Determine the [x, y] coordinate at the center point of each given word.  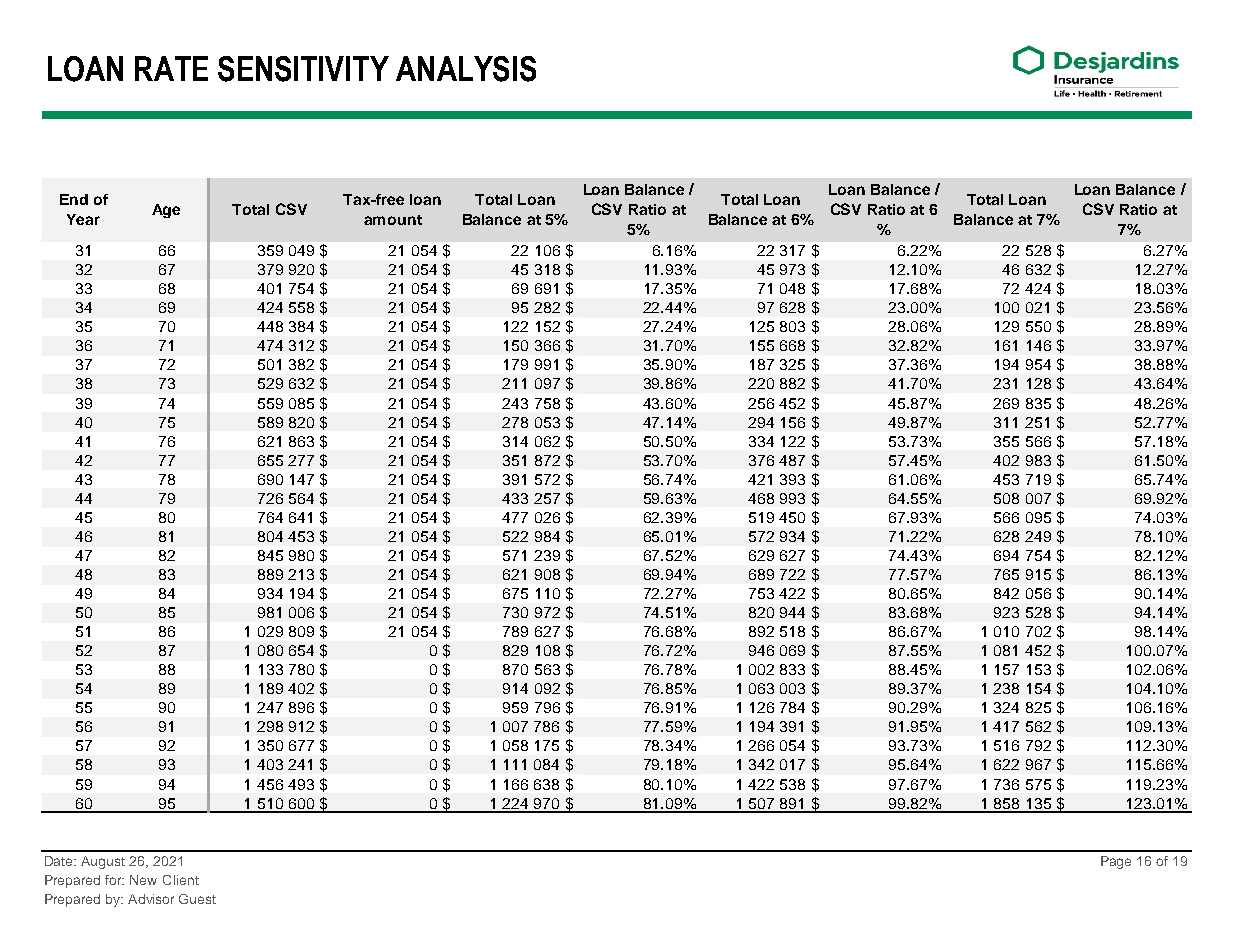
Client [181, 880]
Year [83, 219]
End [74, 199]
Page [1116, 862]
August [103, 862]
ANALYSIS [466, 69]
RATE [171, 68]
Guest [197, 899]
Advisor [151, 899]
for [114, 880]
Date [60, 861]
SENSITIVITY [303, 69]
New [143, 880]
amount [393, 220]
